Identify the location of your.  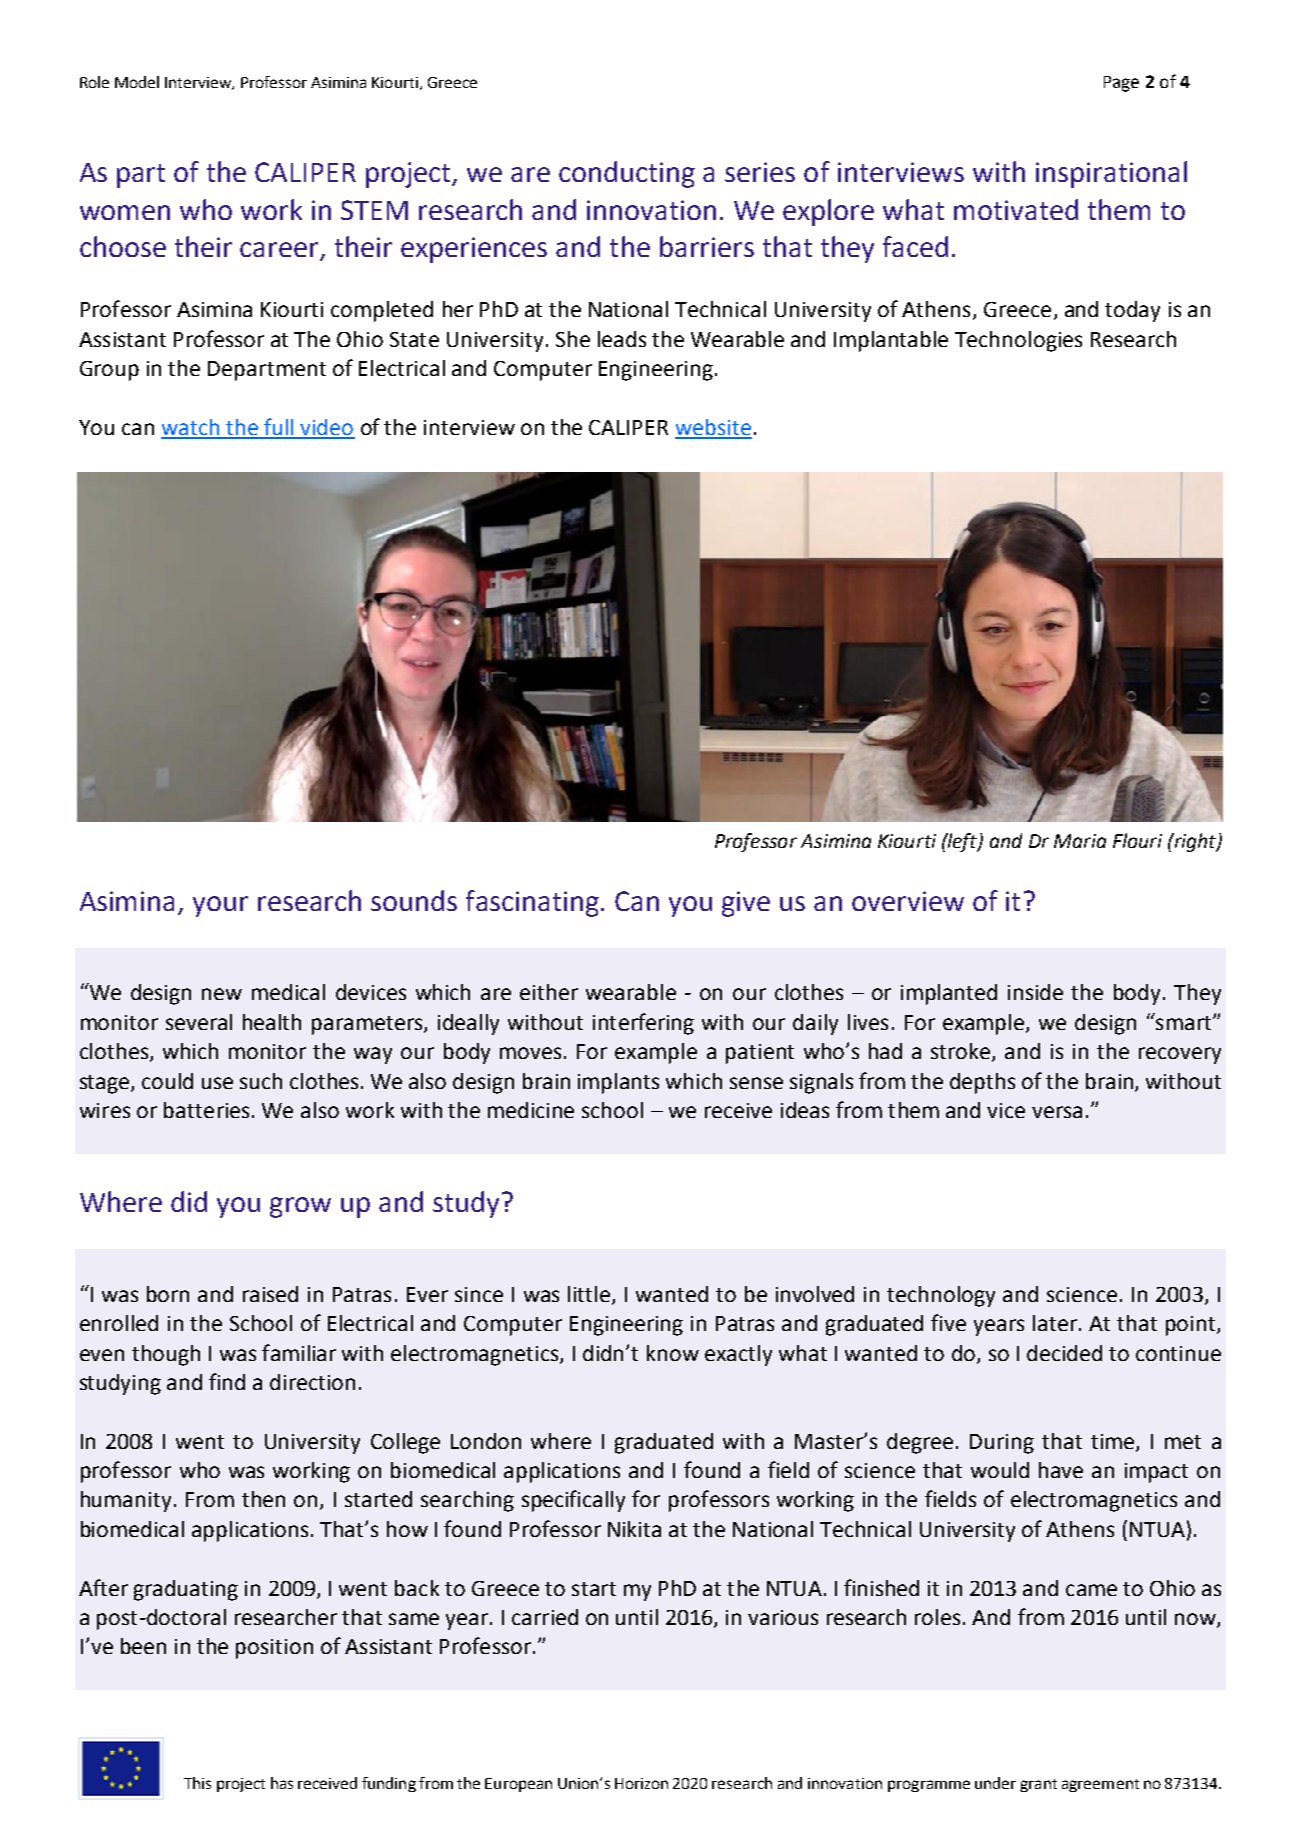
(220, 906).
